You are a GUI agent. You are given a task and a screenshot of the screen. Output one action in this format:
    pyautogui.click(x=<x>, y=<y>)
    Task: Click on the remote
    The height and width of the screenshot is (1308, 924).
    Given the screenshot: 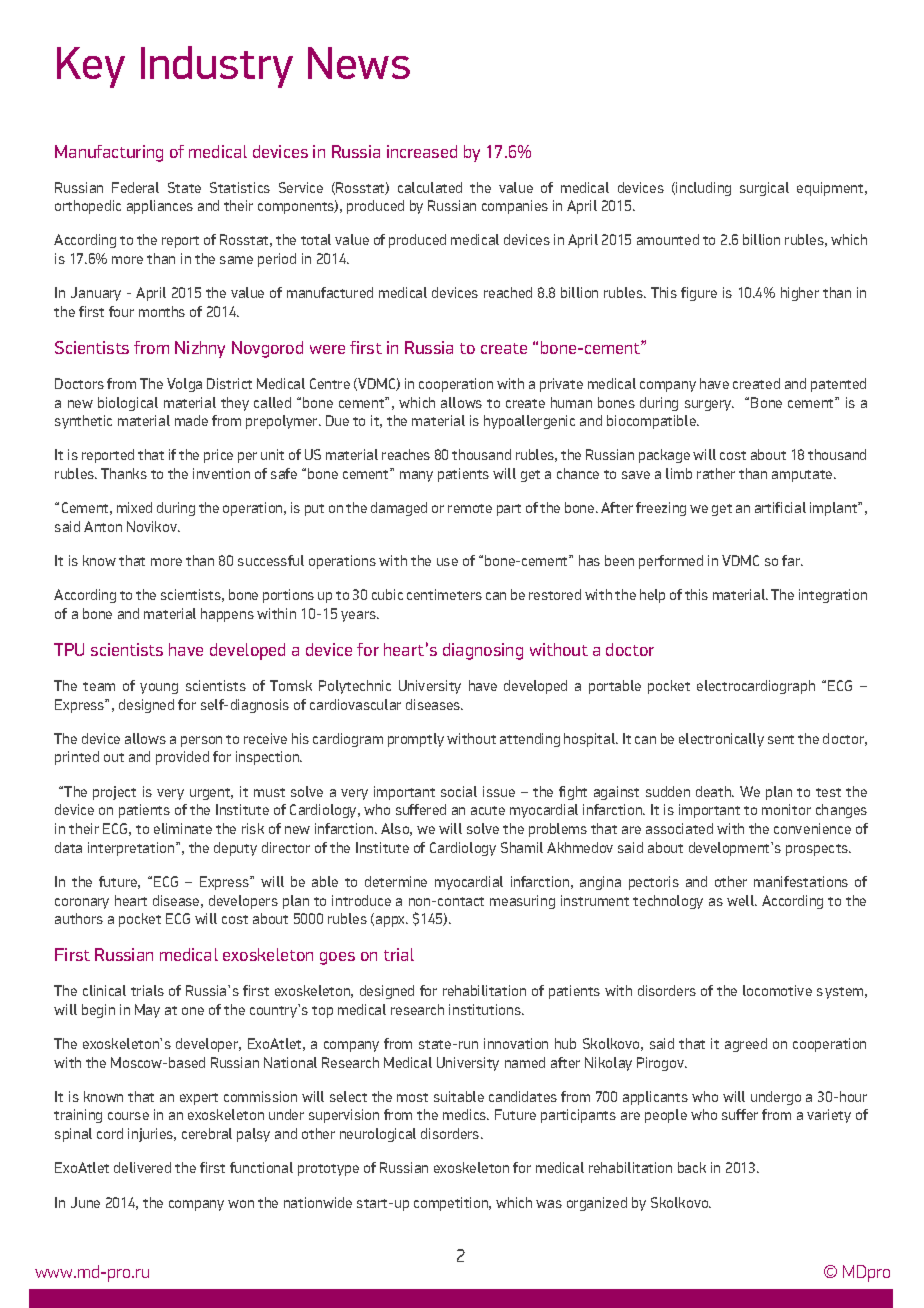 What is the action you would take?
    pyautogui.click(x=470, y=508)
